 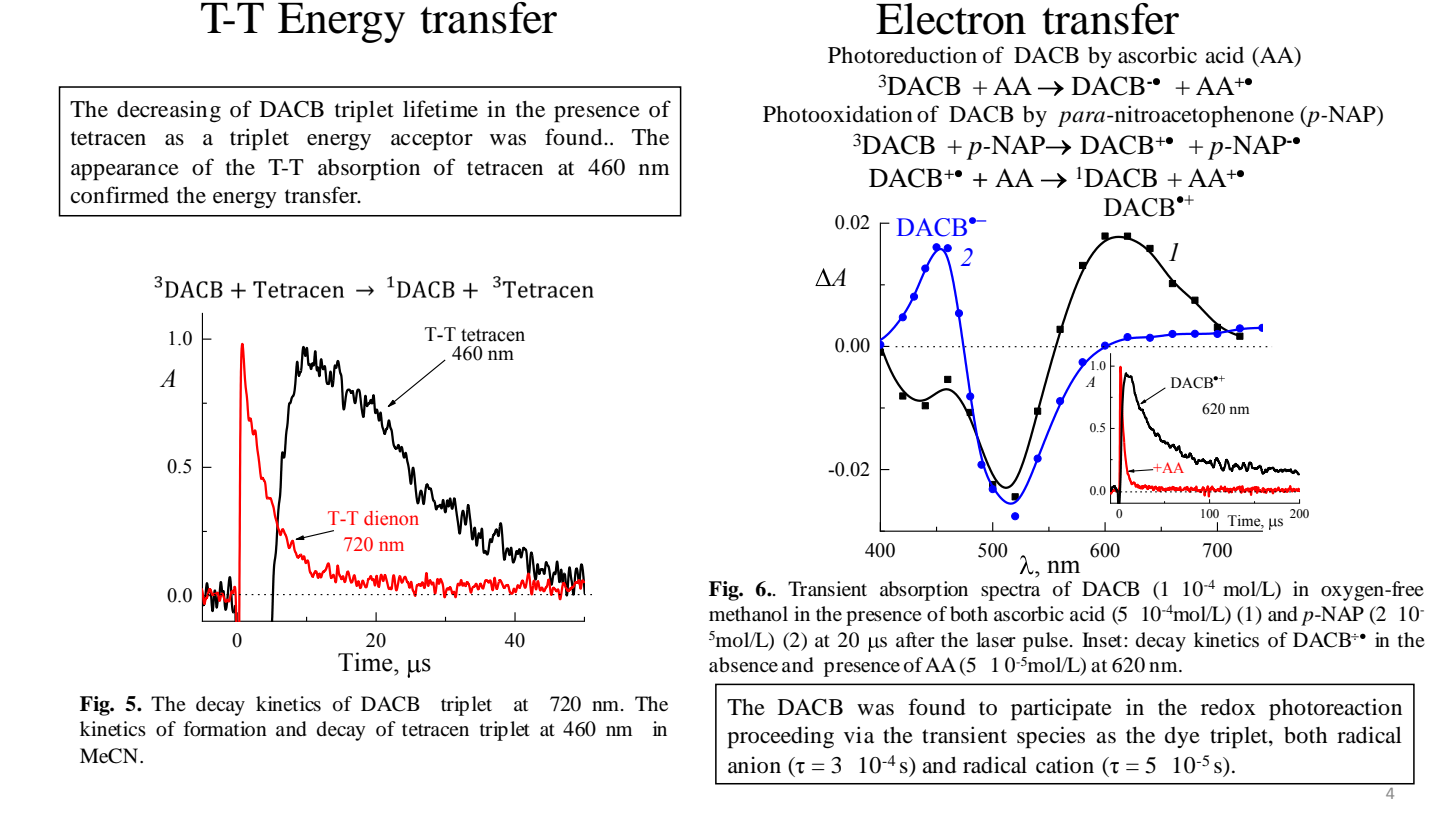 What do you see at coordinates (120, 195) in the screenshot?
I see `confirmed` at bounding box center [120, 195].
